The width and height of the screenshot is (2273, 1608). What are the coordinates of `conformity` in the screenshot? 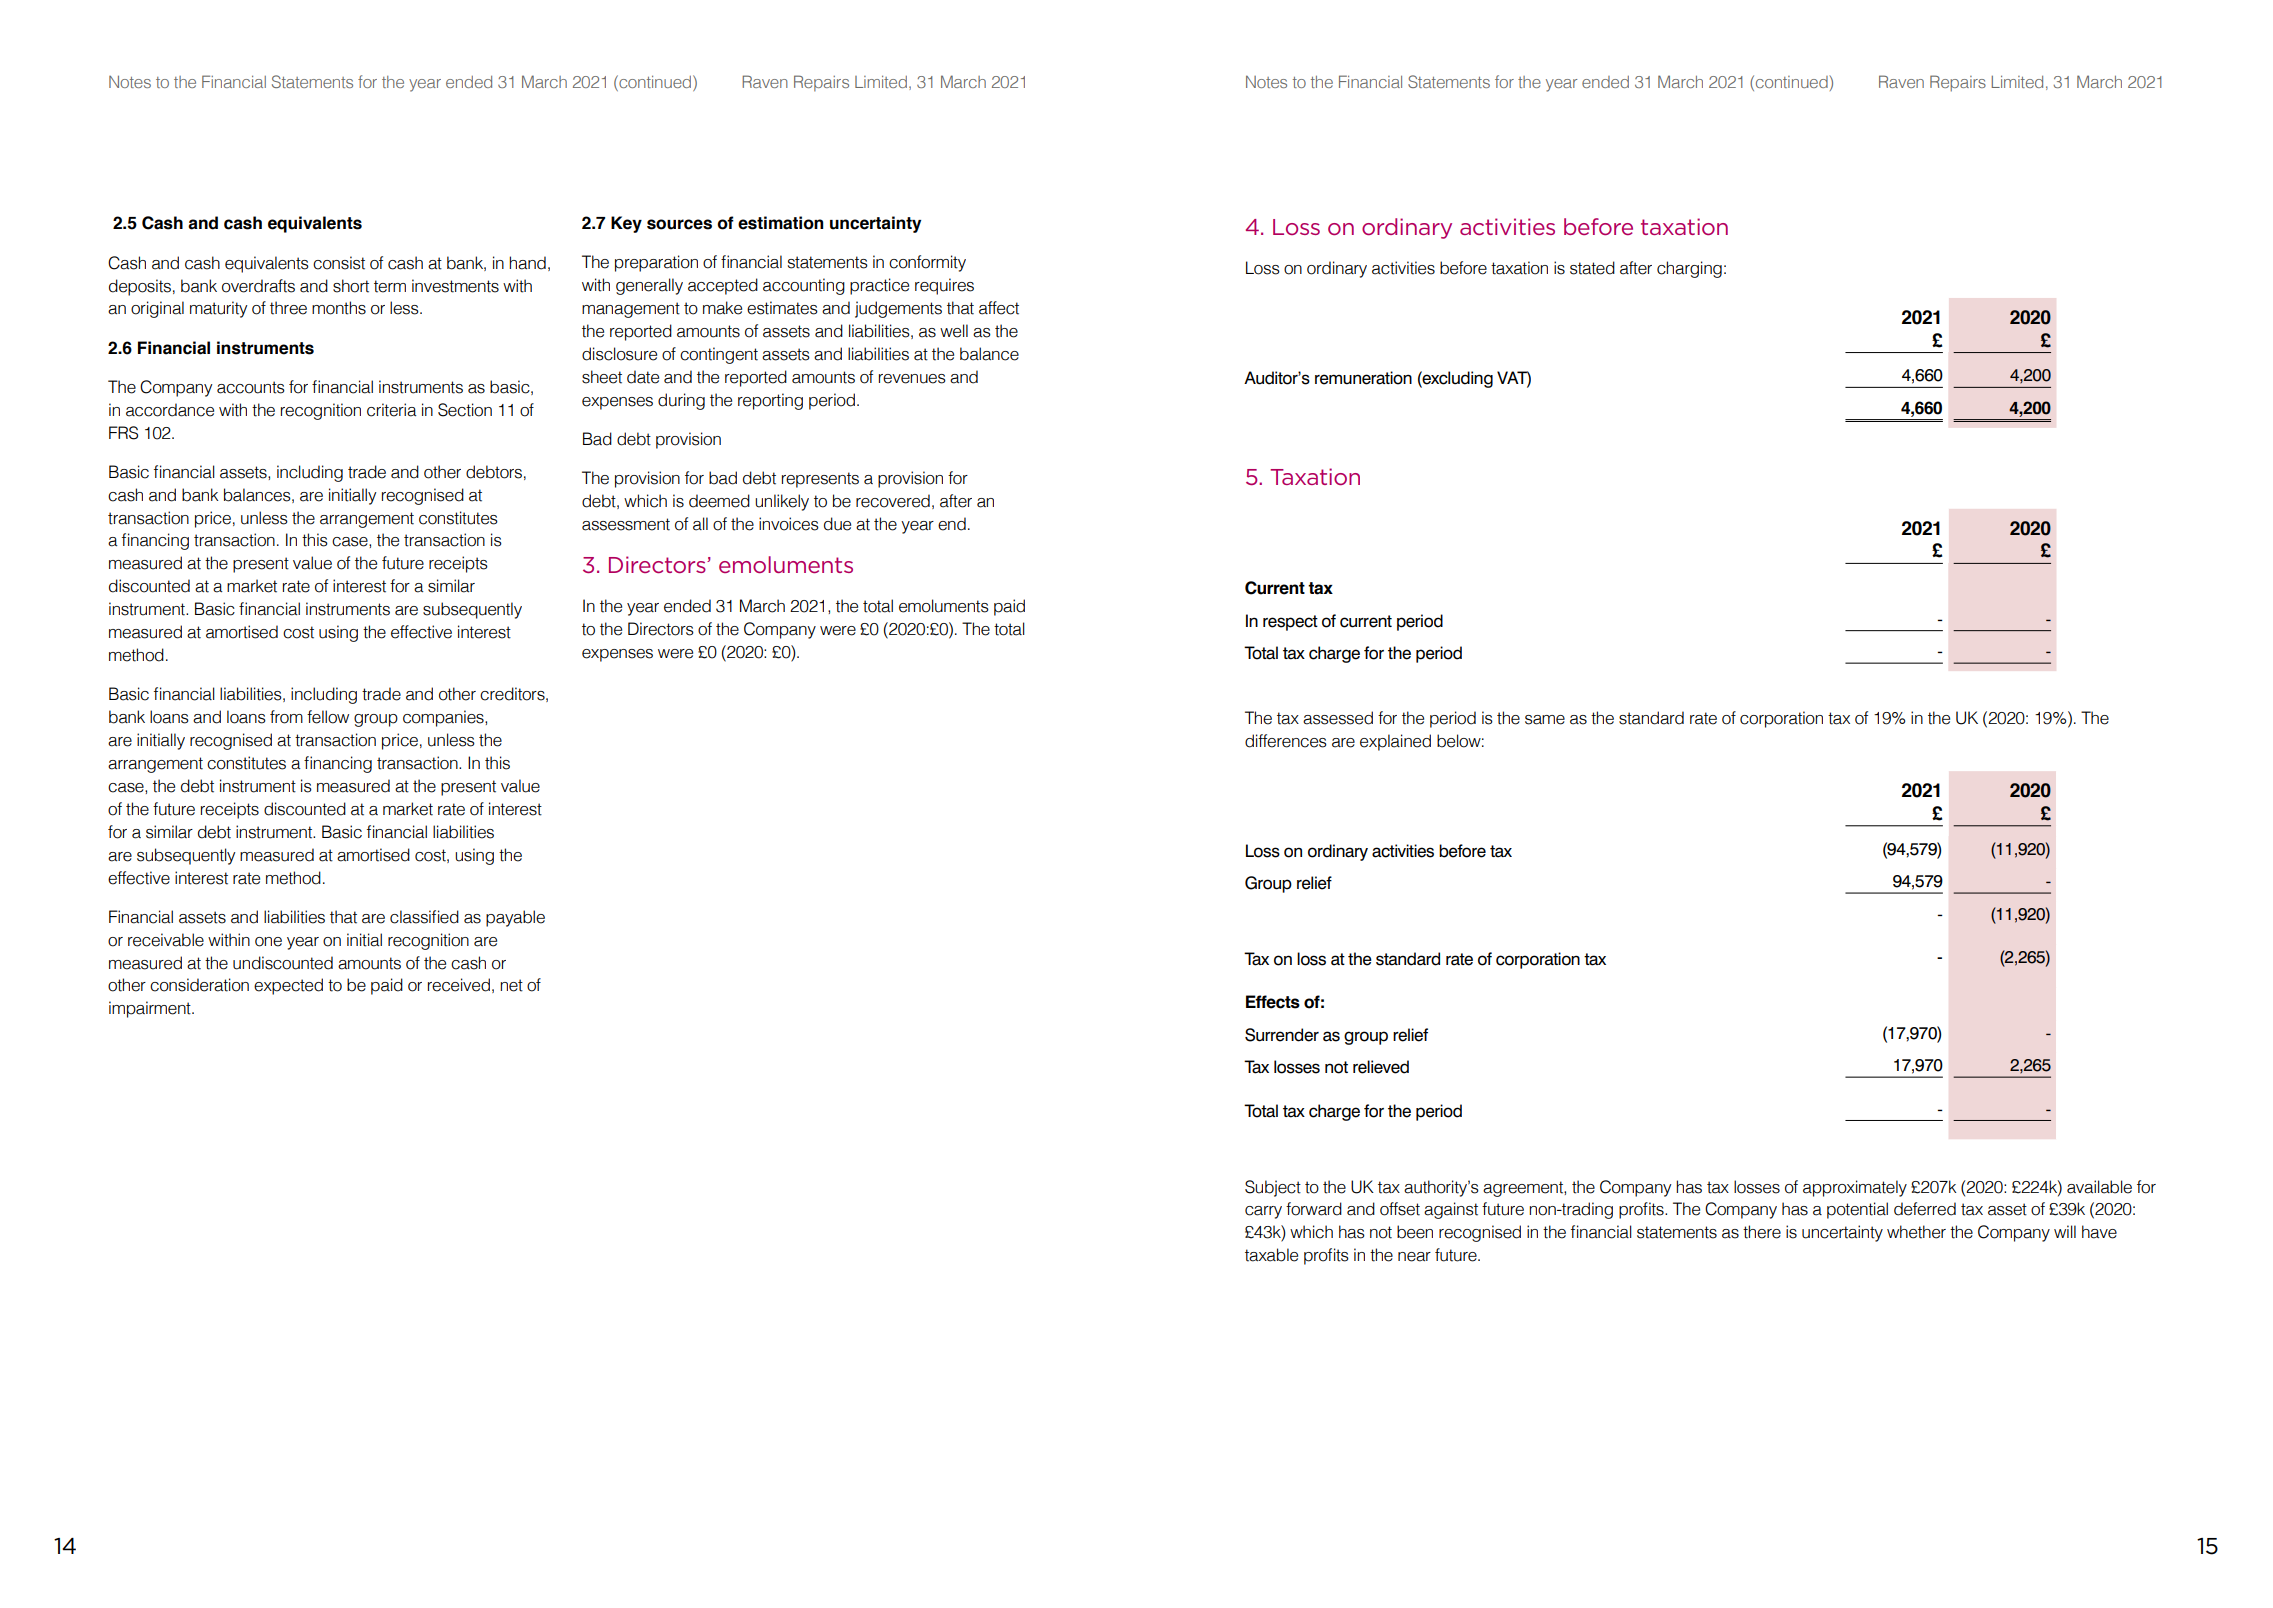 It's located at (927, 263).
